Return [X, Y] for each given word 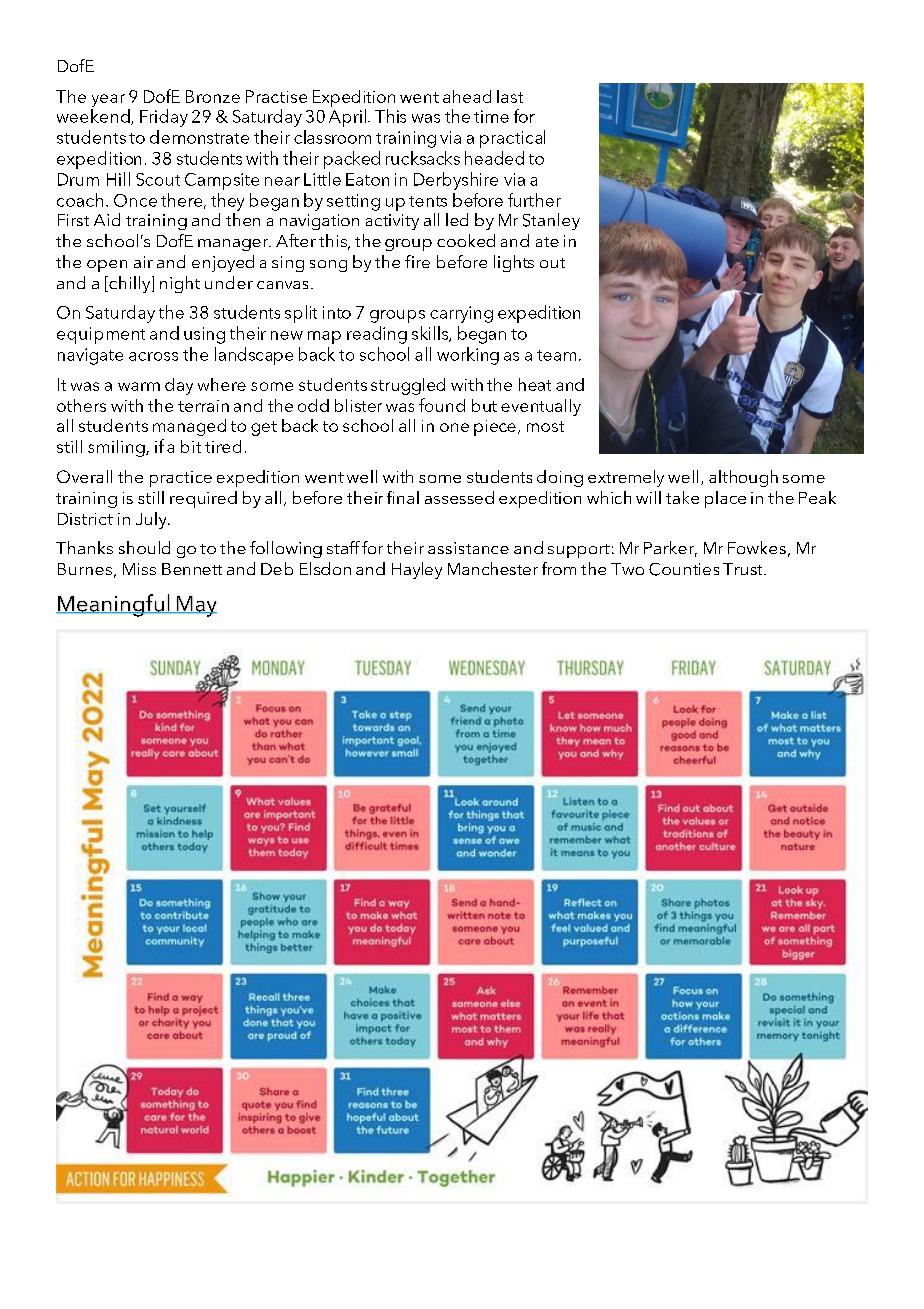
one [454, 427]
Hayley [417, 570]
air [143, 262]
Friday [164, 118]
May [195, 606]
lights [514, 263]
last [510, 96]
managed [189, 427]
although [743, 478]
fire [417, 261]
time [491, 116]
